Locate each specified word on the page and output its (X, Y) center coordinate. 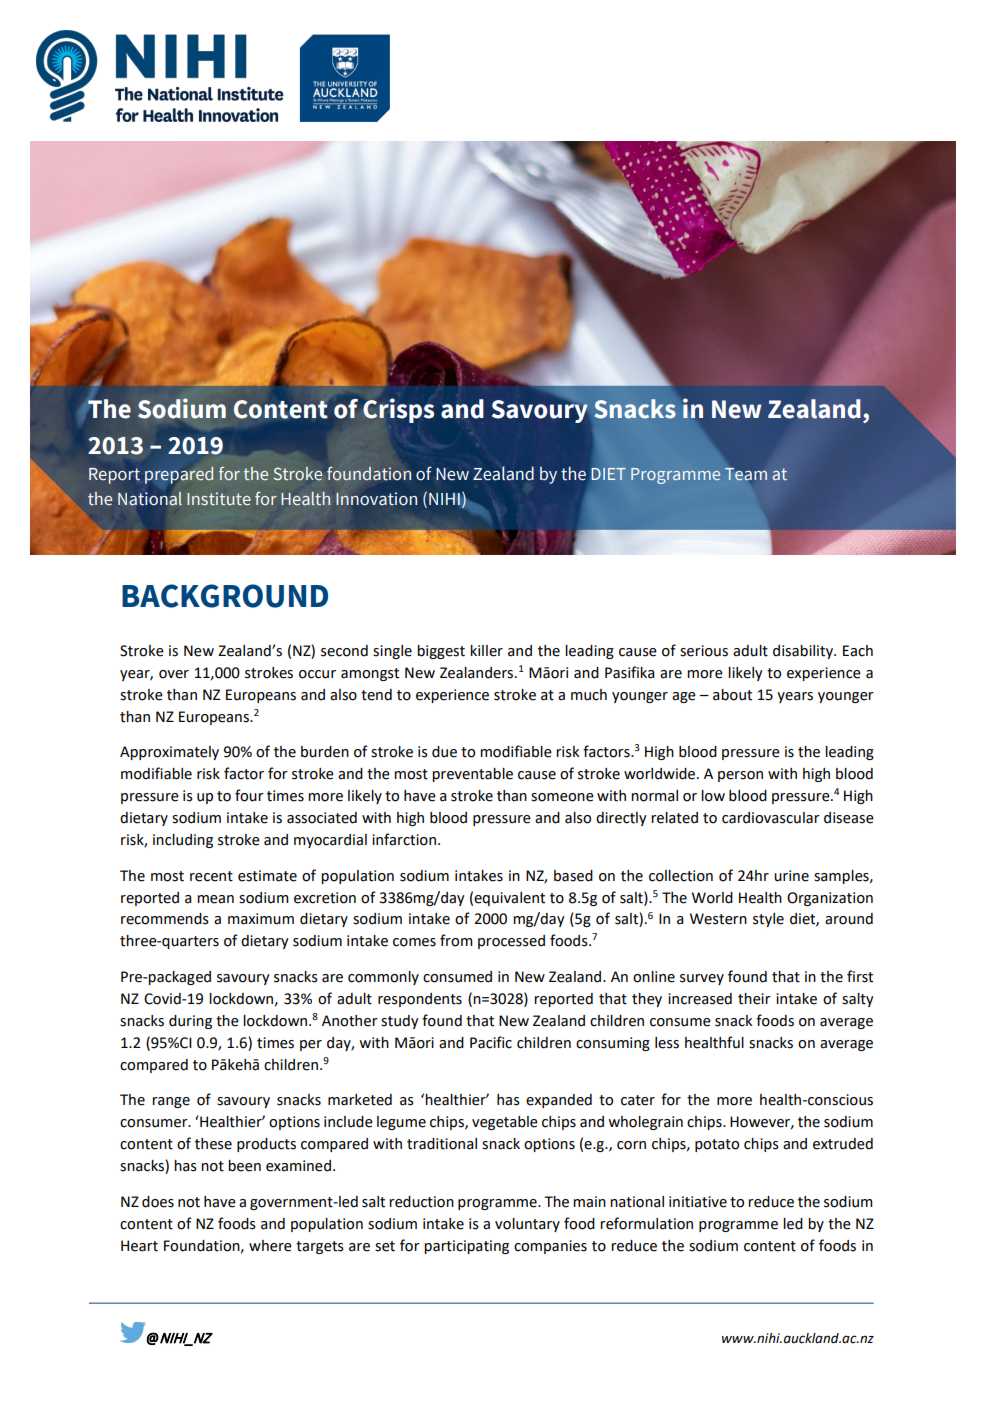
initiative (698, 1202)
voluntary (527, 1225)
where (270, 1246)
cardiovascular (771, 818)
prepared (179, 475)
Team (746, 474)
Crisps (398, 410)
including (183, 841)
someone (562, 797)
